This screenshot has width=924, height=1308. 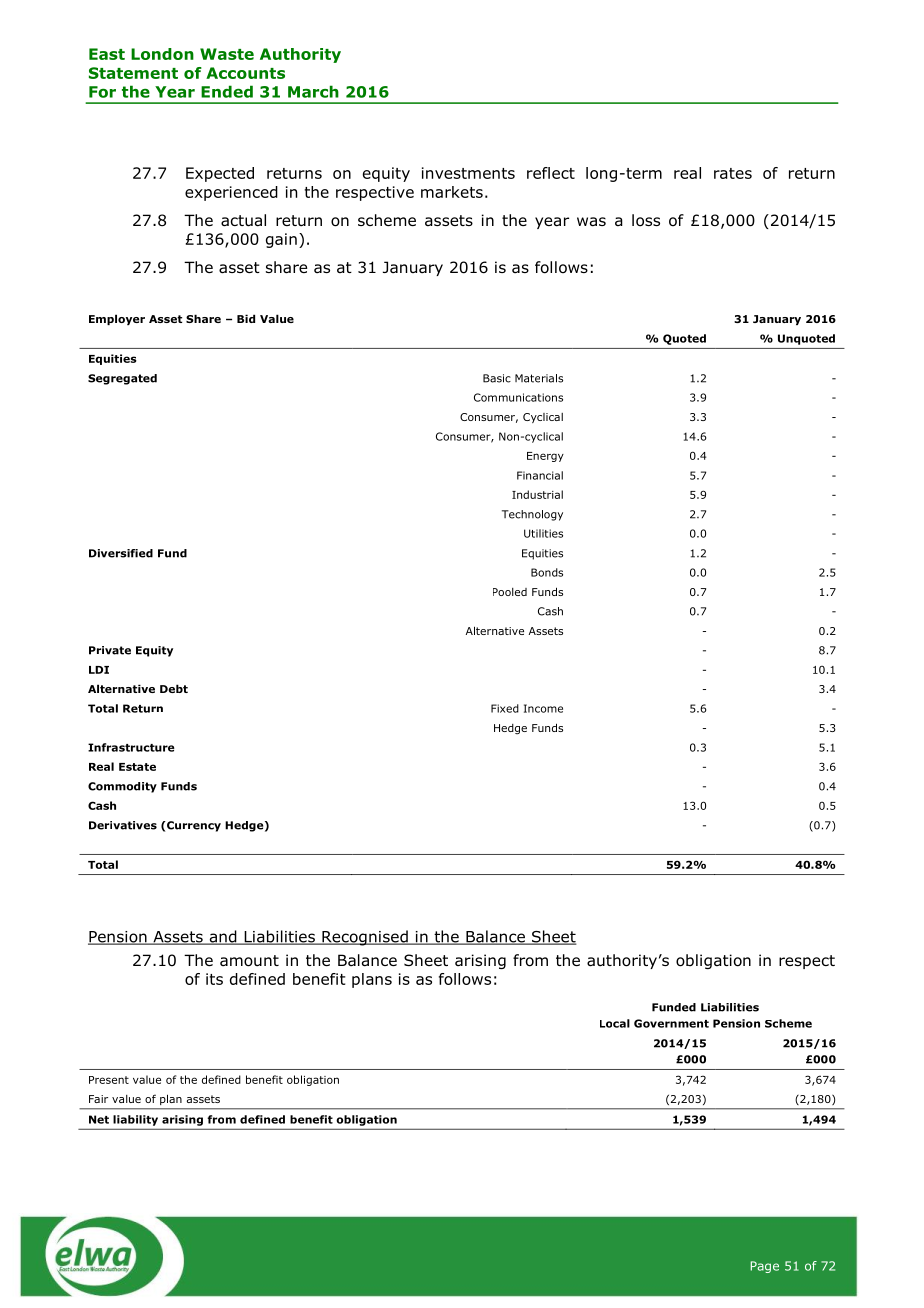 What do you see at coordinates (545, 457) in the screenshot?
I see `Energy` at bounding box center [545, 457].
